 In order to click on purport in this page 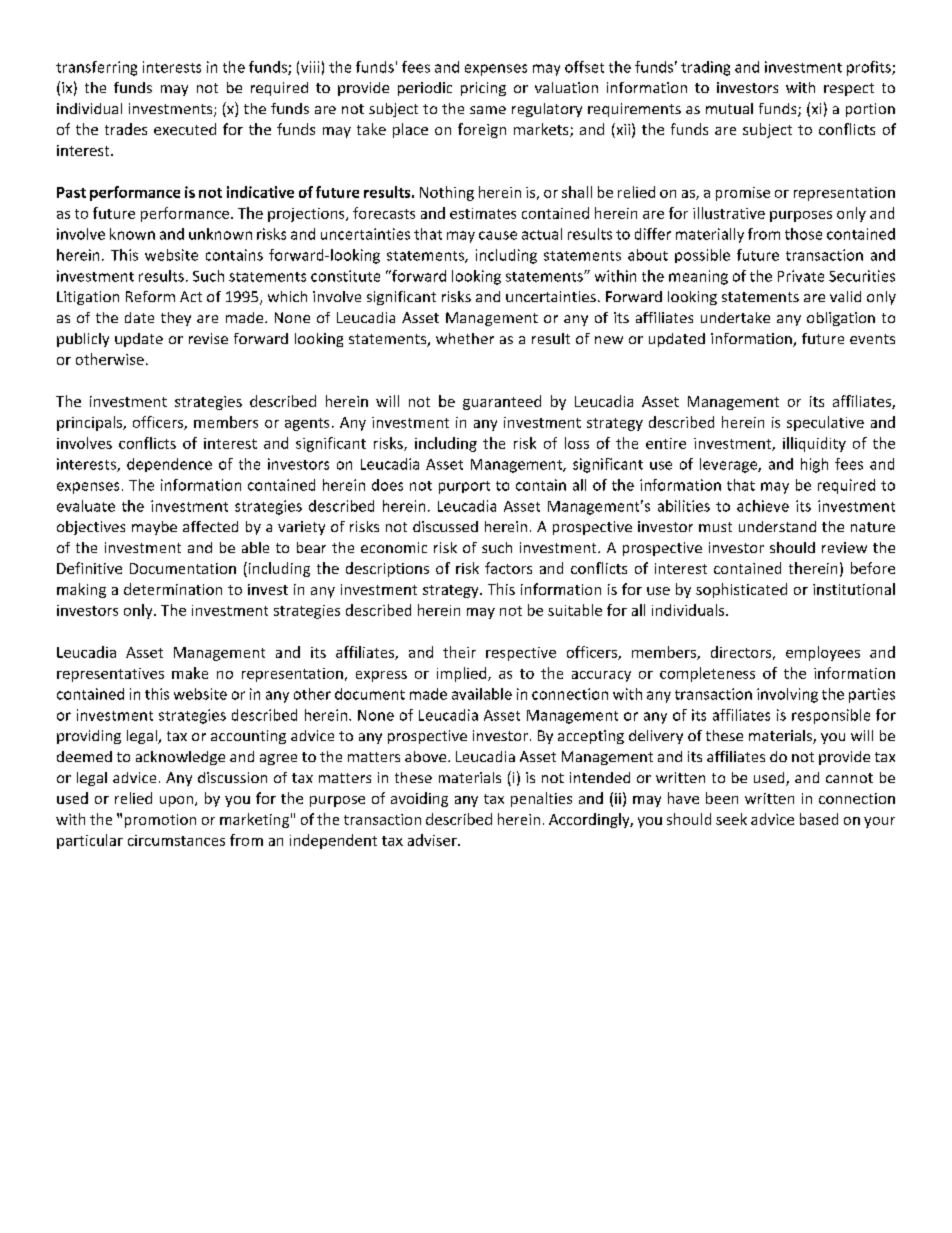, I will do `click(464, 487)`.
